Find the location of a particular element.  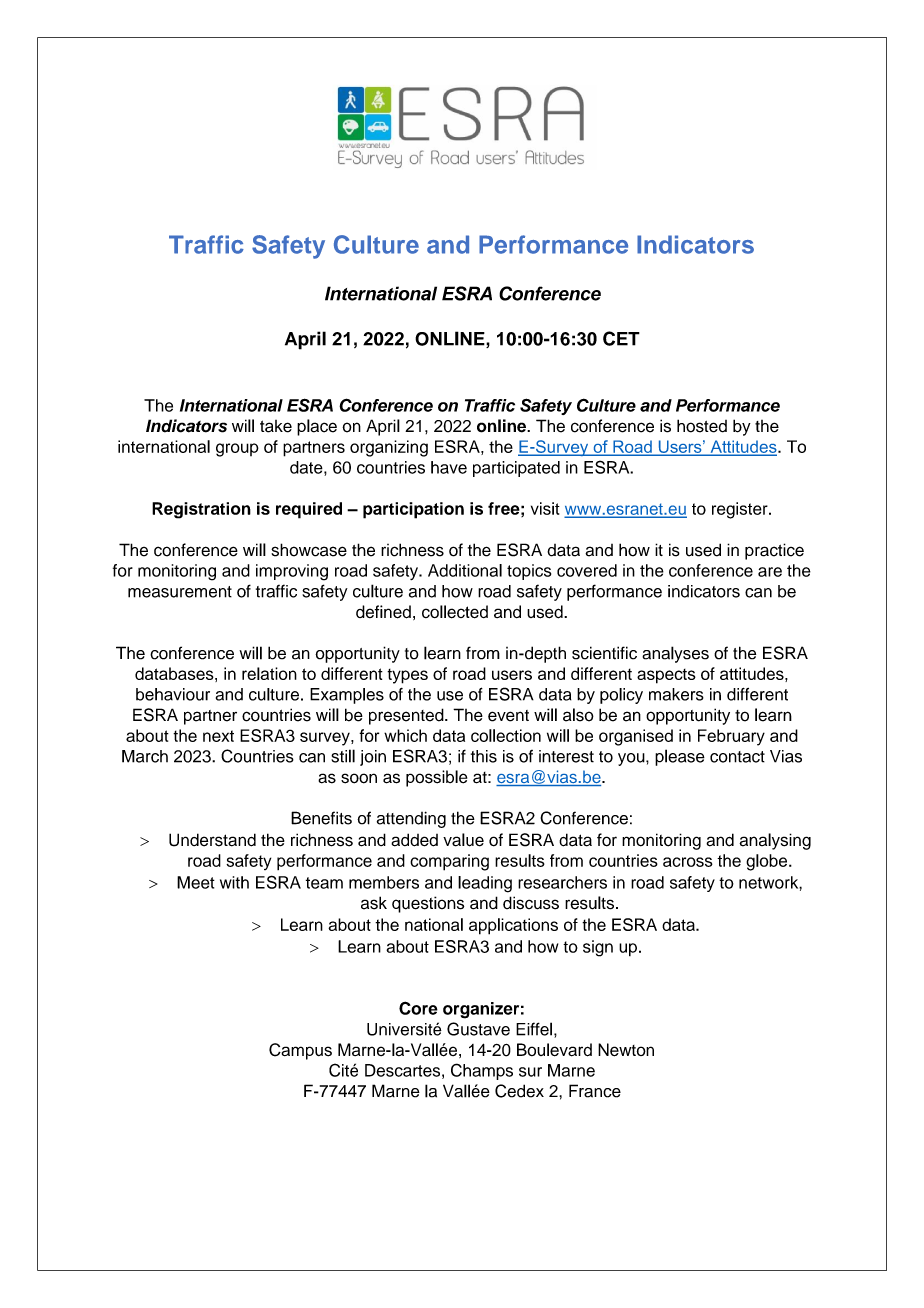

organizing is located at coordinates (389, 448).
